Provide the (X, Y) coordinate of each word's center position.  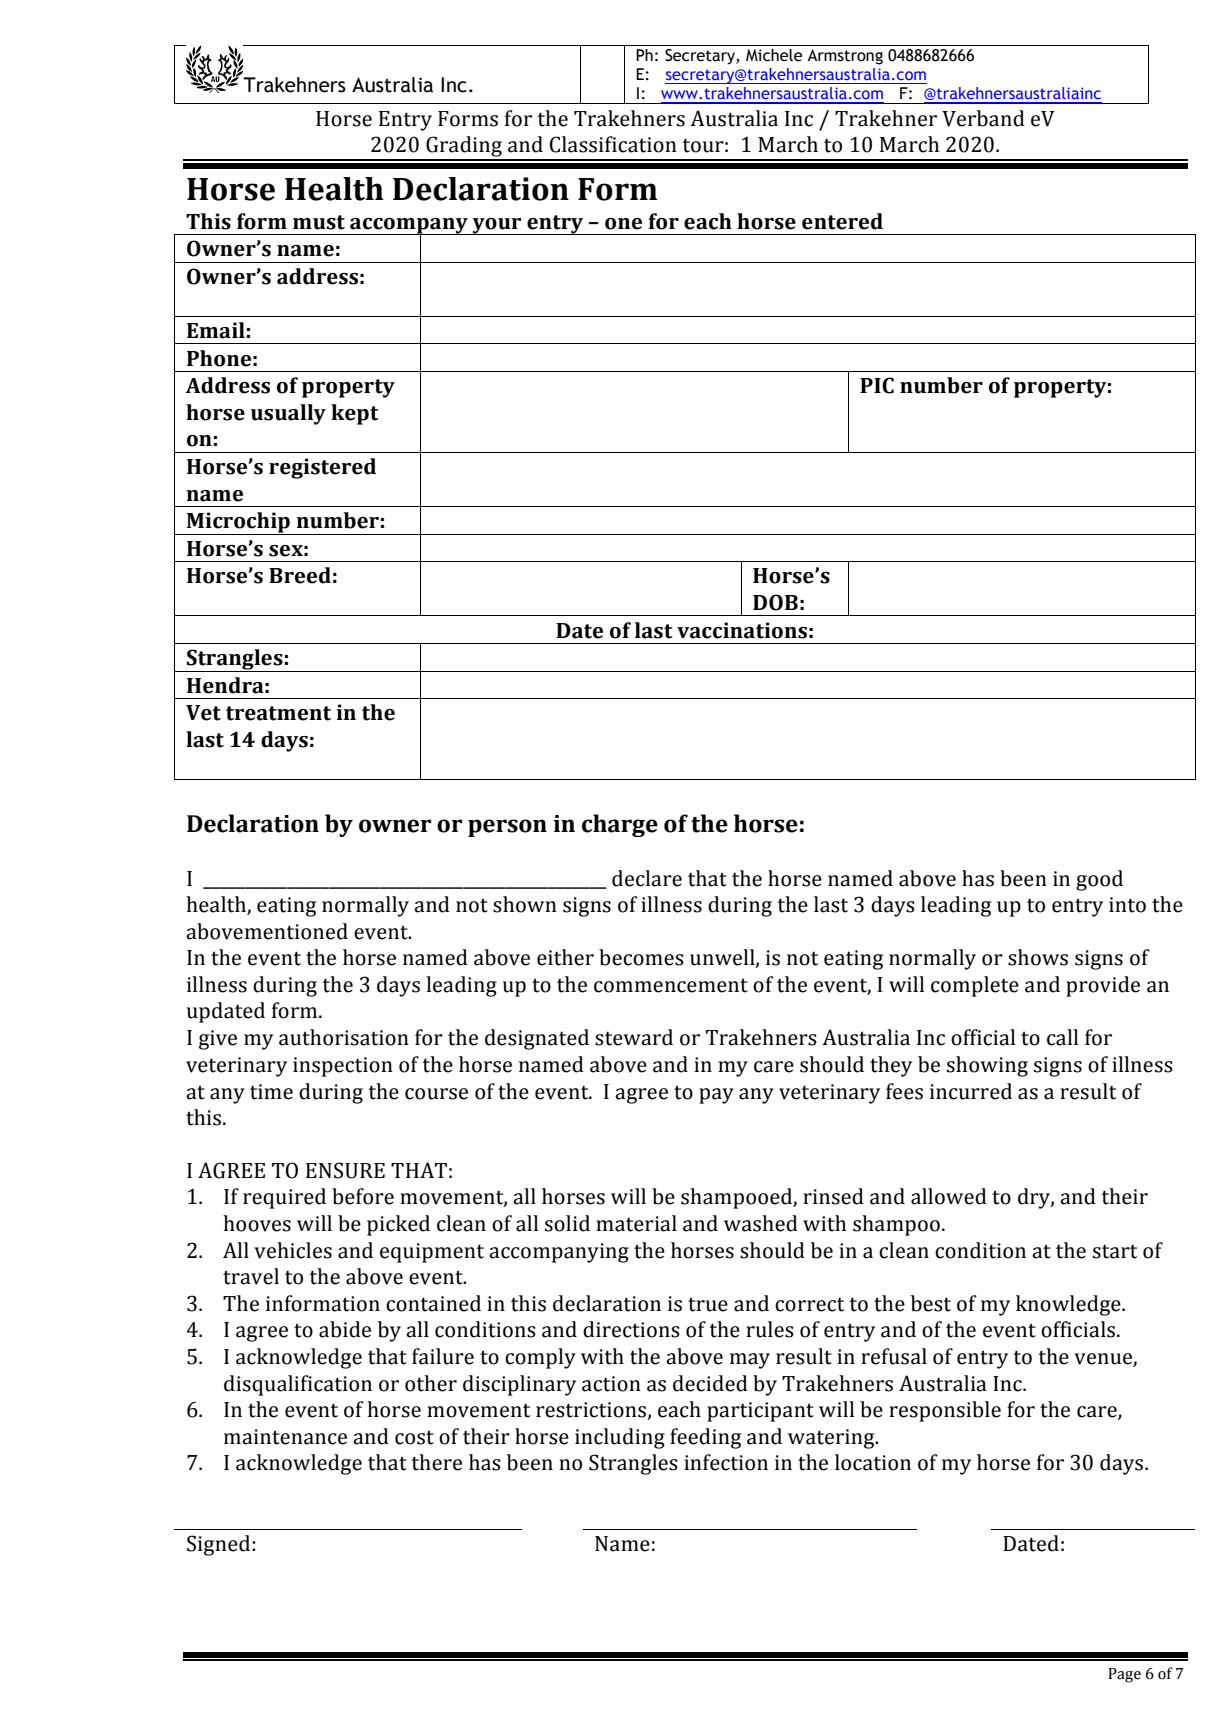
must (319, 222)
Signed (220, 1545)
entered (842, 221)
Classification (613, 144)
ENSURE (345, 1170)
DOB (775, 602)
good (1099, 880)
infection (726, 1462)
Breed (300, 575)
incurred (971, 1091)
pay (716, 1096)
